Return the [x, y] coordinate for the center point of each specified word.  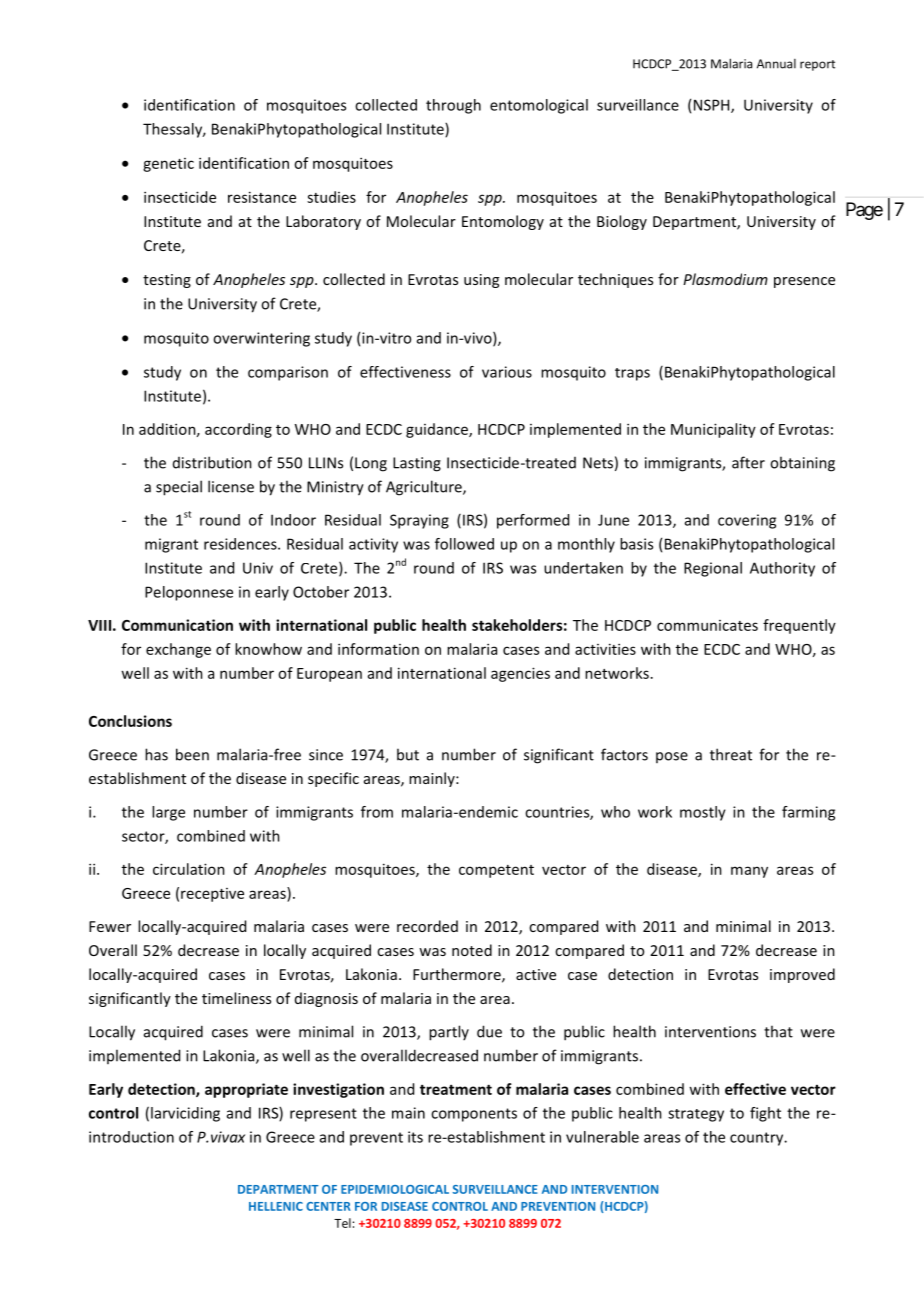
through [453, 106]
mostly [703, 813]
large [168, 813]
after [748, 462]
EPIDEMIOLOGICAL [395, 1189]
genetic [168, 165]
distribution [212, 462]
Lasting [417, 464]
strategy [696, 1115]
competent [496, 871]
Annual [776, 64]
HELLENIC [276, 1206]
